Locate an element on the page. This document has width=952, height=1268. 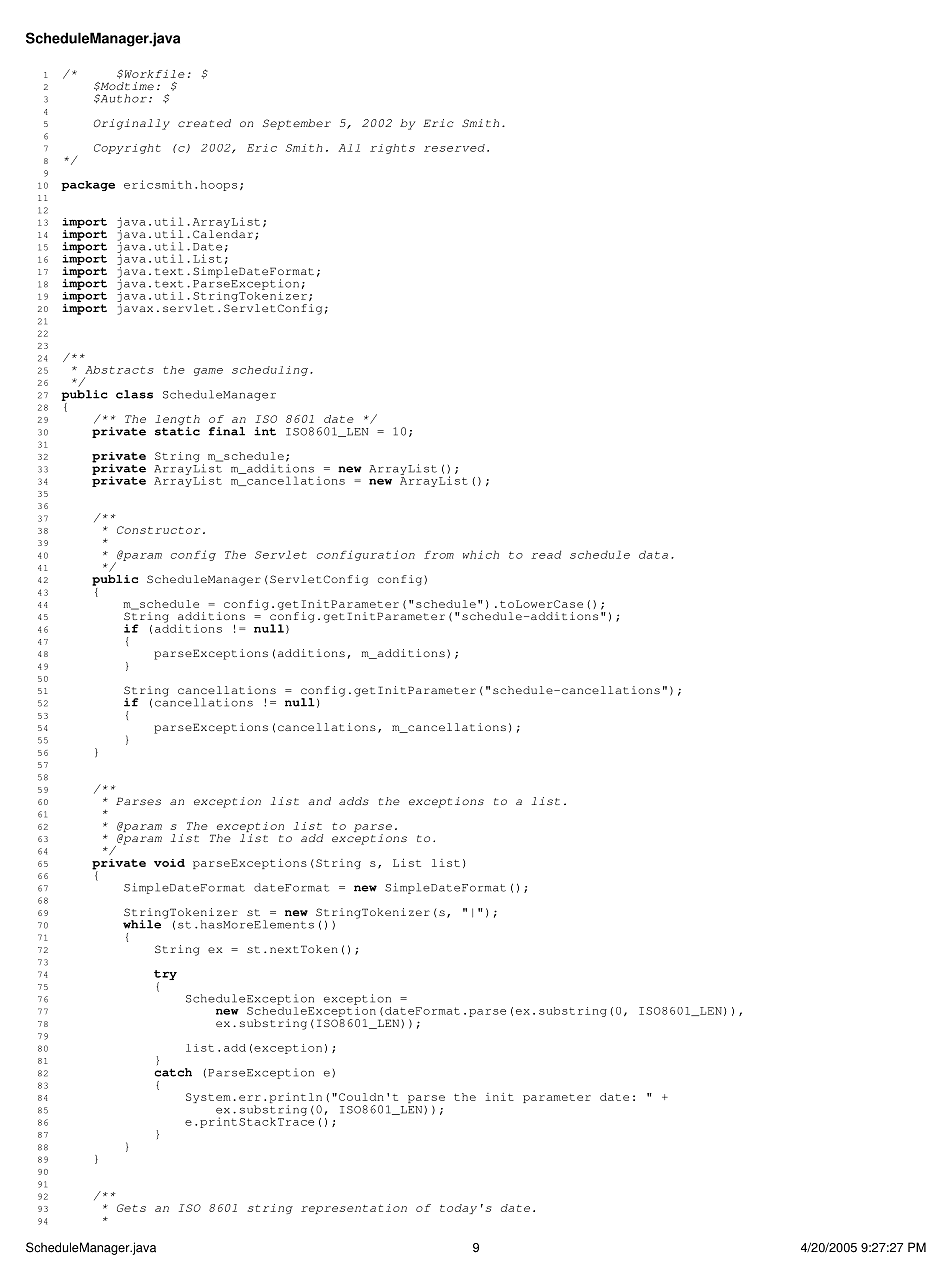
catch is located at coordinates (173, 1072).
